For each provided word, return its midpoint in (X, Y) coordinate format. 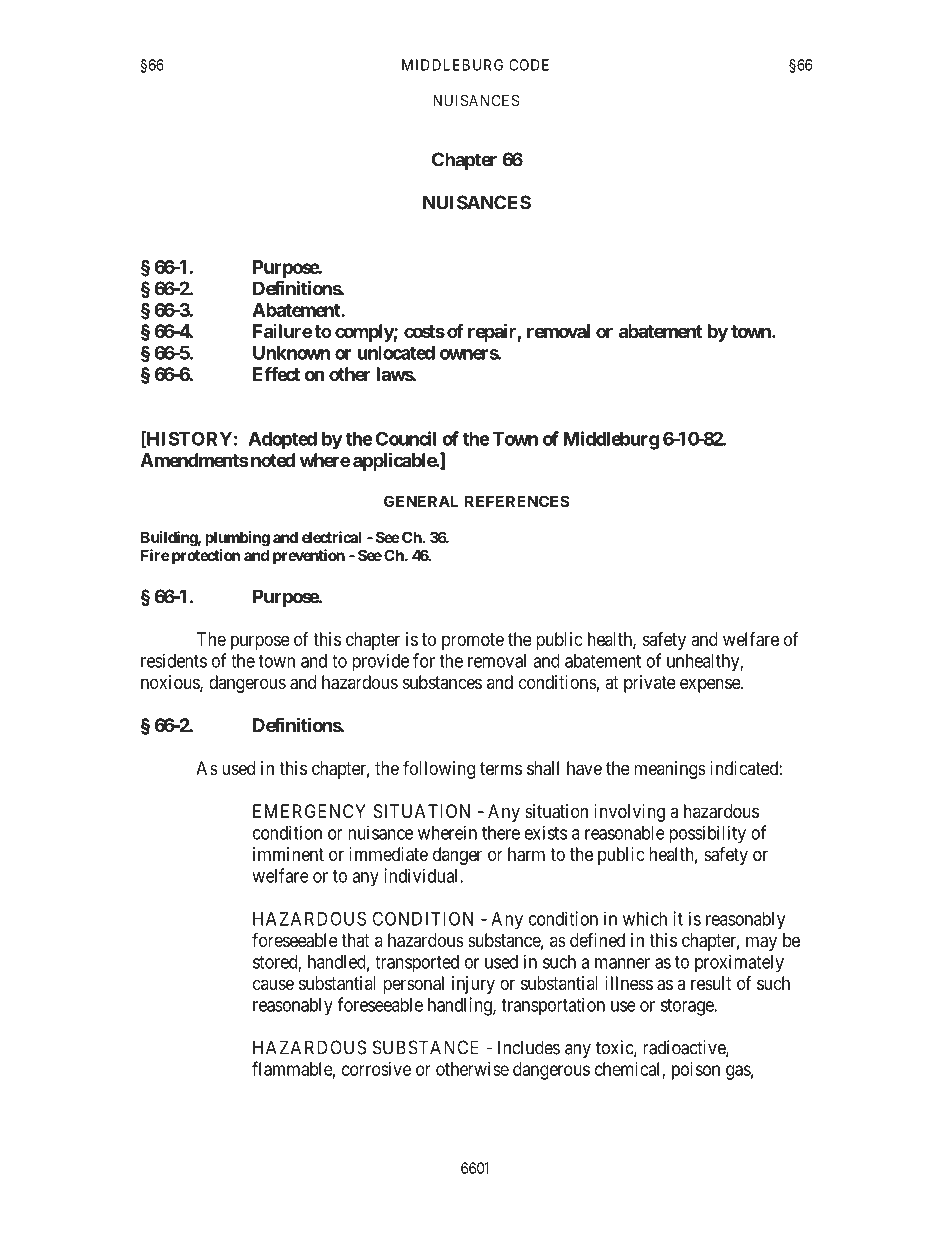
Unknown (291, 353)
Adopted (282, 440)
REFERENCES (517, 501)
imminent (288, 854)
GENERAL (421, 501)
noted (271, 460)
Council (406, 438)
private (650, 684)
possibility (707, 834)
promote (473, 641)
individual (422, 875)
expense (711, 685)
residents (174, 660)
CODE (529, 65)
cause (273, 984)
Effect (276, 374)
